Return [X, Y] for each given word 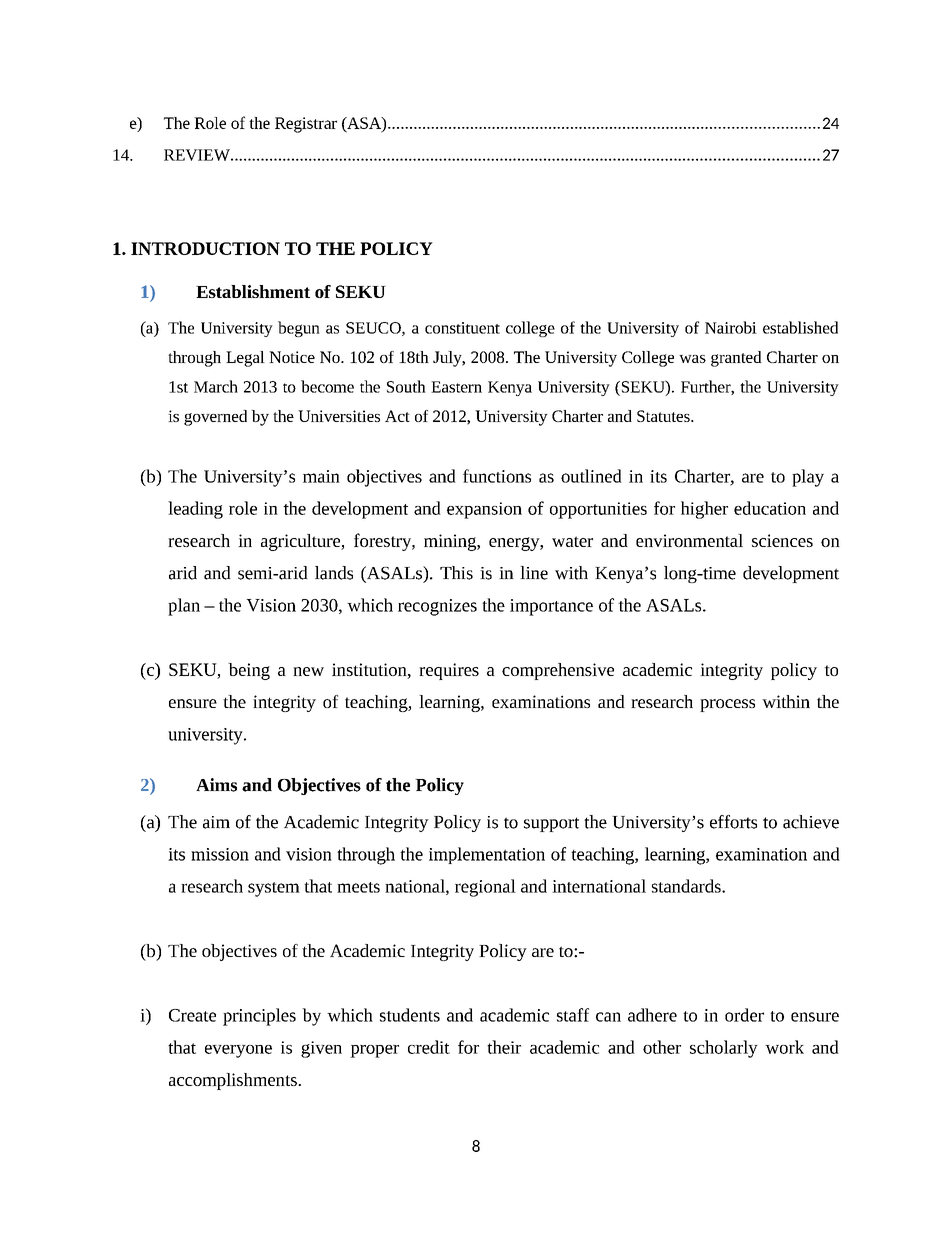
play [808, 478]
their [504, 1047]
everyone [238, 1051]
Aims [216, 785]
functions [497, 476]
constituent [462, 328]
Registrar [306, 125]
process [727, 705]
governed [215, 418]
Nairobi [731, 327]
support [551, 824]
